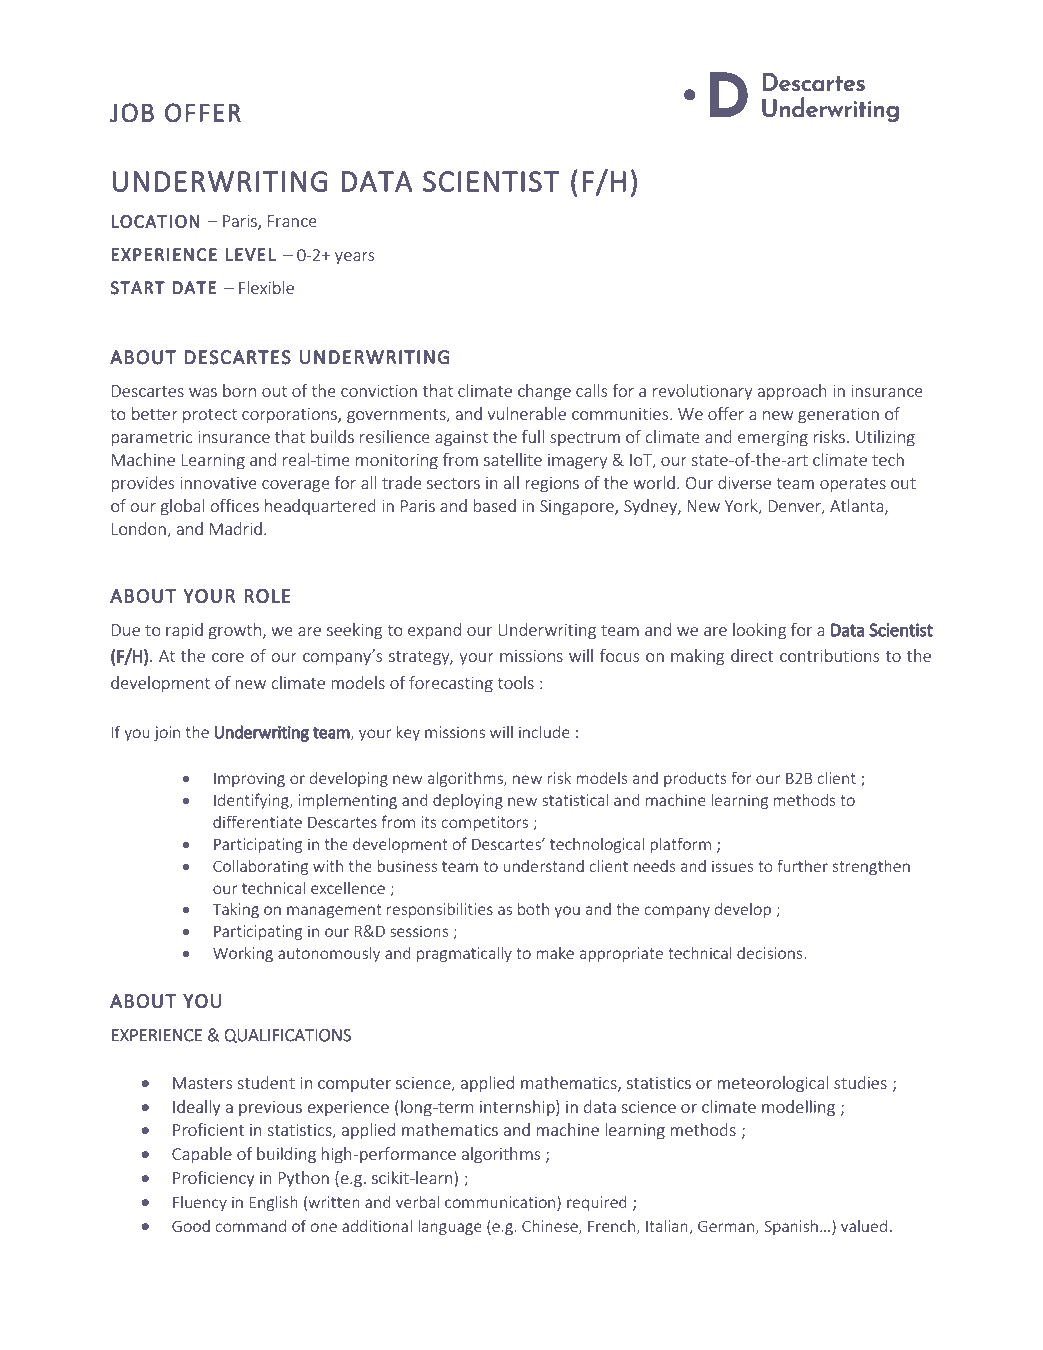 The height and width of the screenshot is (1350, 1043). I want to click on core, so click(228, 657).
